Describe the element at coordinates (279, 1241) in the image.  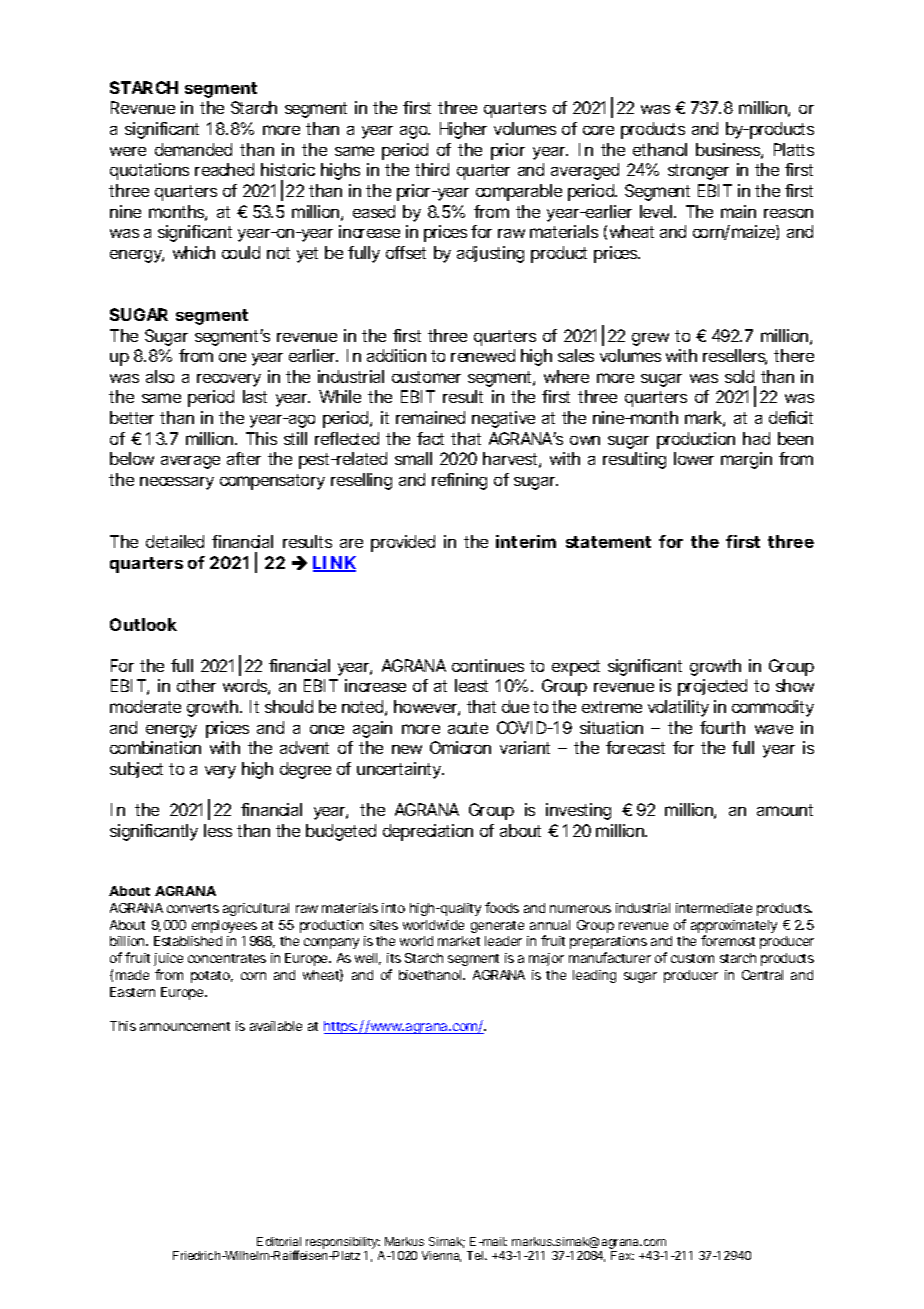
I see `Editorial` at that location.
